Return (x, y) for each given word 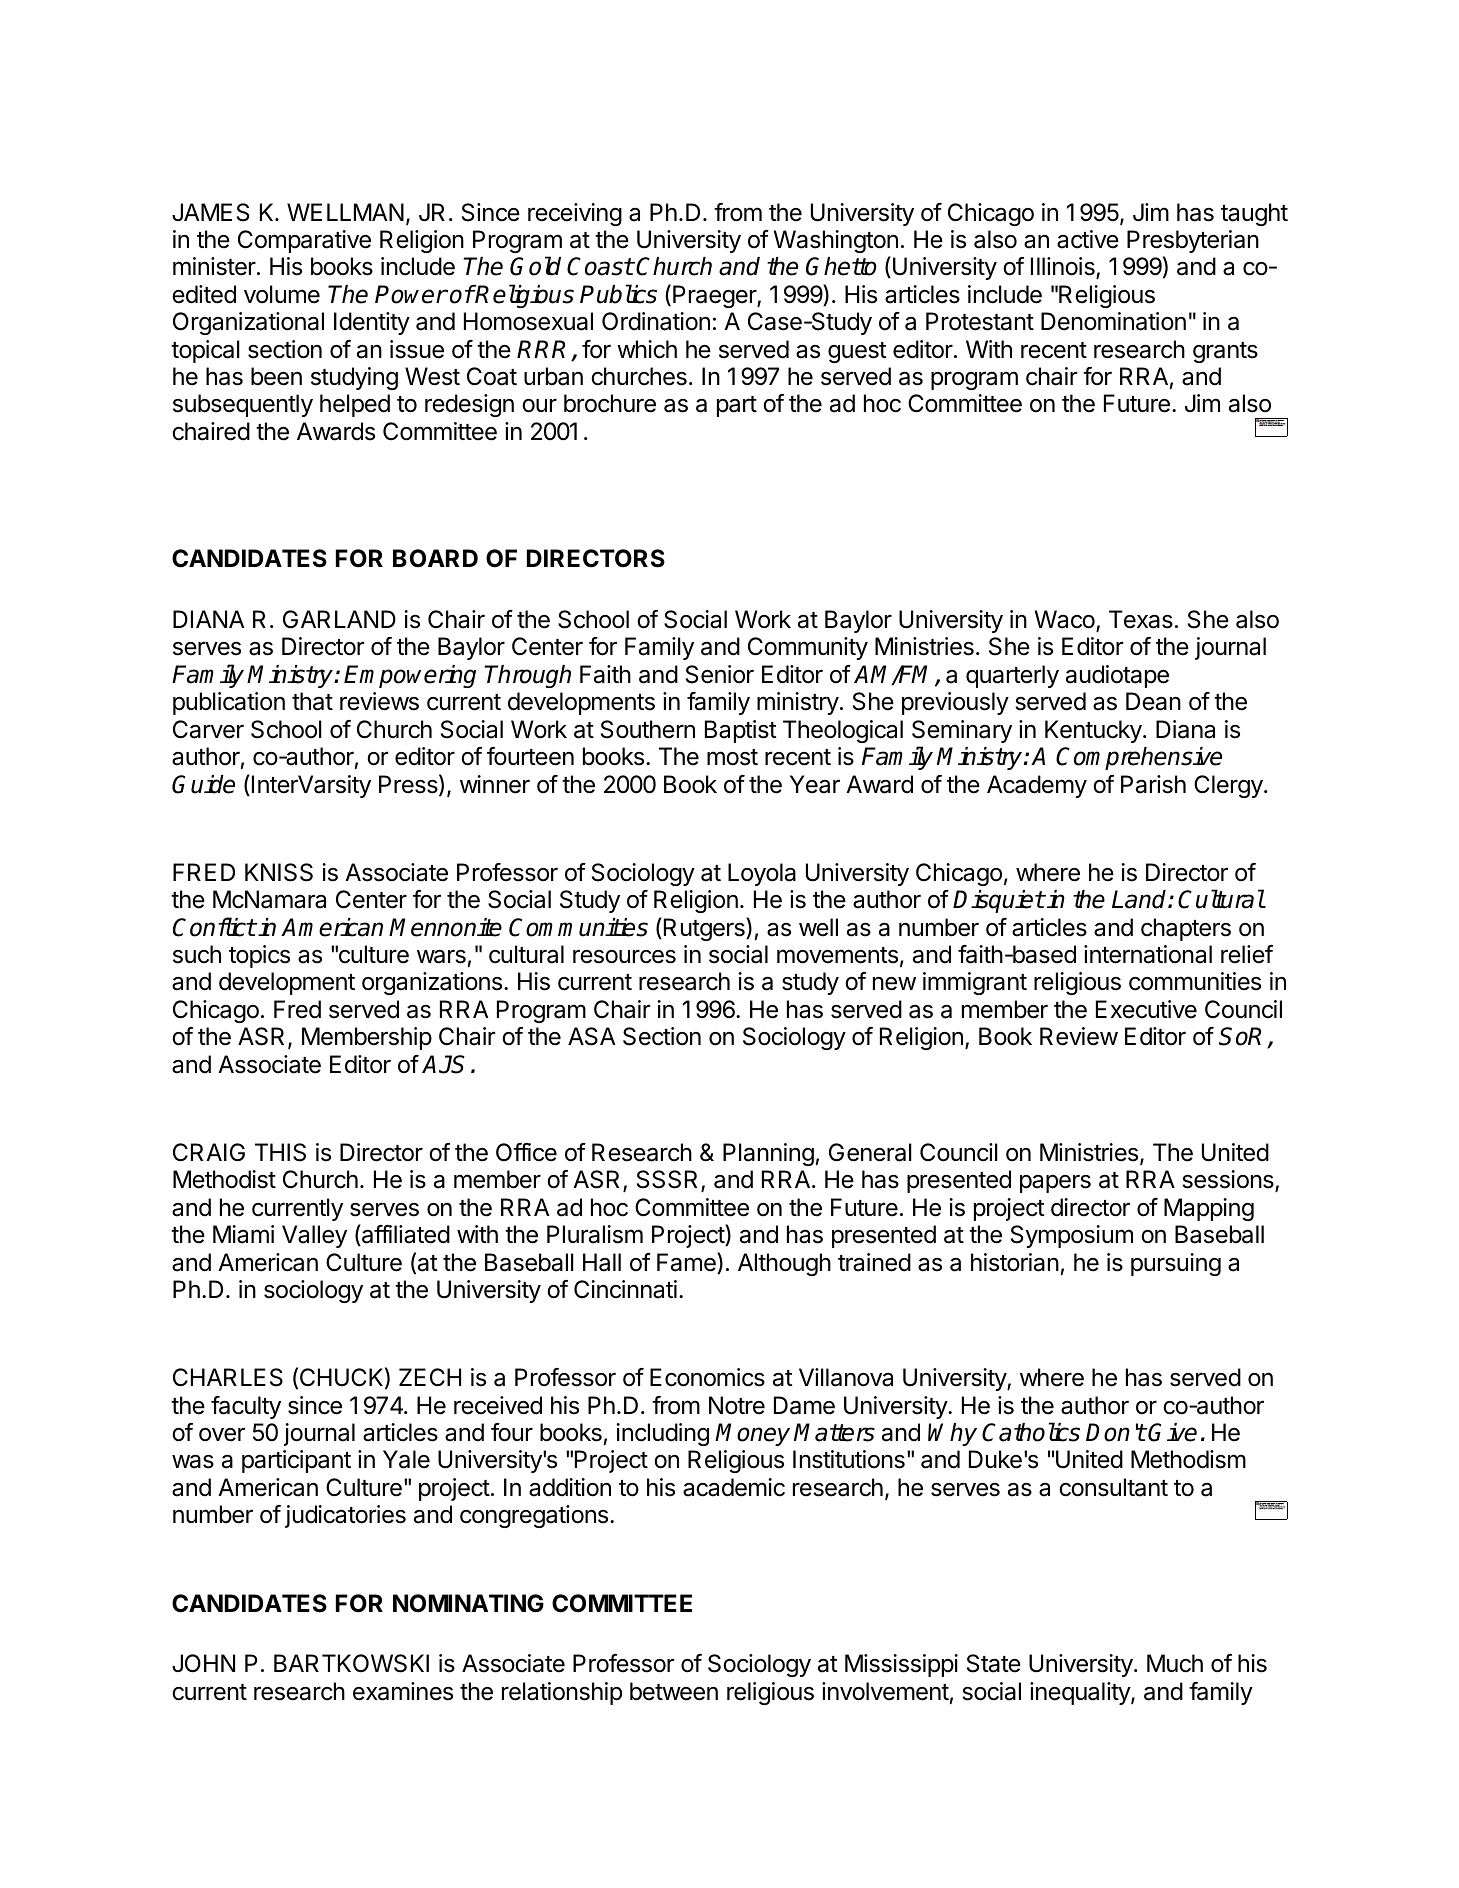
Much (1175, 1663)
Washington (836, 241)
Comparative (304, 241)
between (674, 1691)
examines (403, 1691)
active (1088, 239)
